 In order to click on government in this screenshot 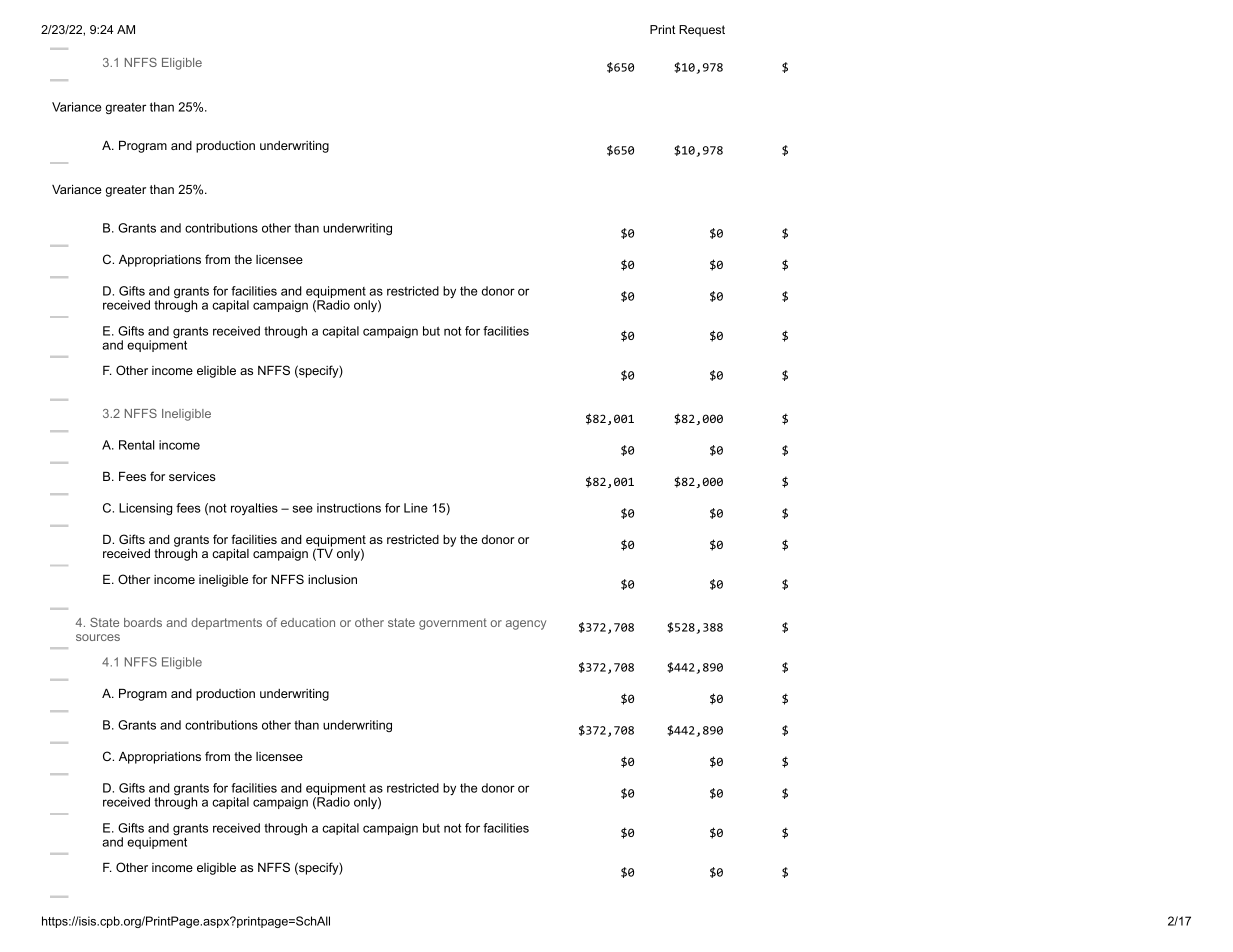, I will do `click(453, 624)`.
